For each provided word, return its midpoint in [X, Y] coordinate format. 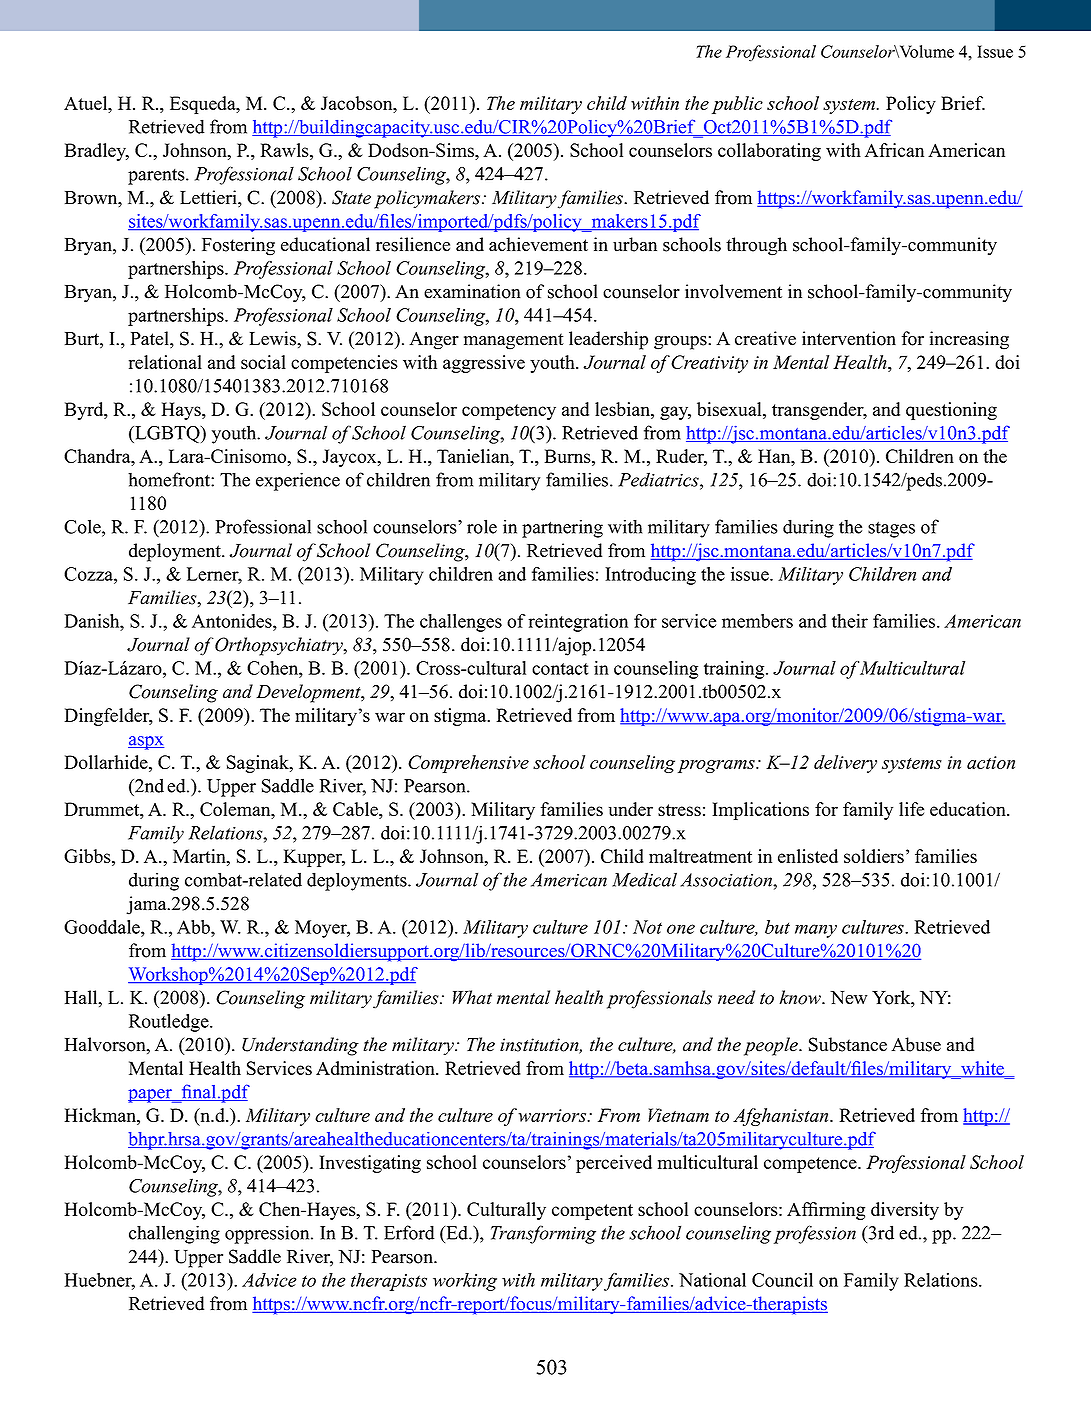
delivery [845, 764]
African [894, 150]
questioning [951, 411]
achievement [538, 244]
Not [647, 927]
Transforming [543, 1234]
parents [157, 176]
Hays [182, 411]
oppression [268, 1234]
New [848, 998]
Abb [194, 927]
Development [309, 693]
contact [560, 669]
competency [509, 412]
